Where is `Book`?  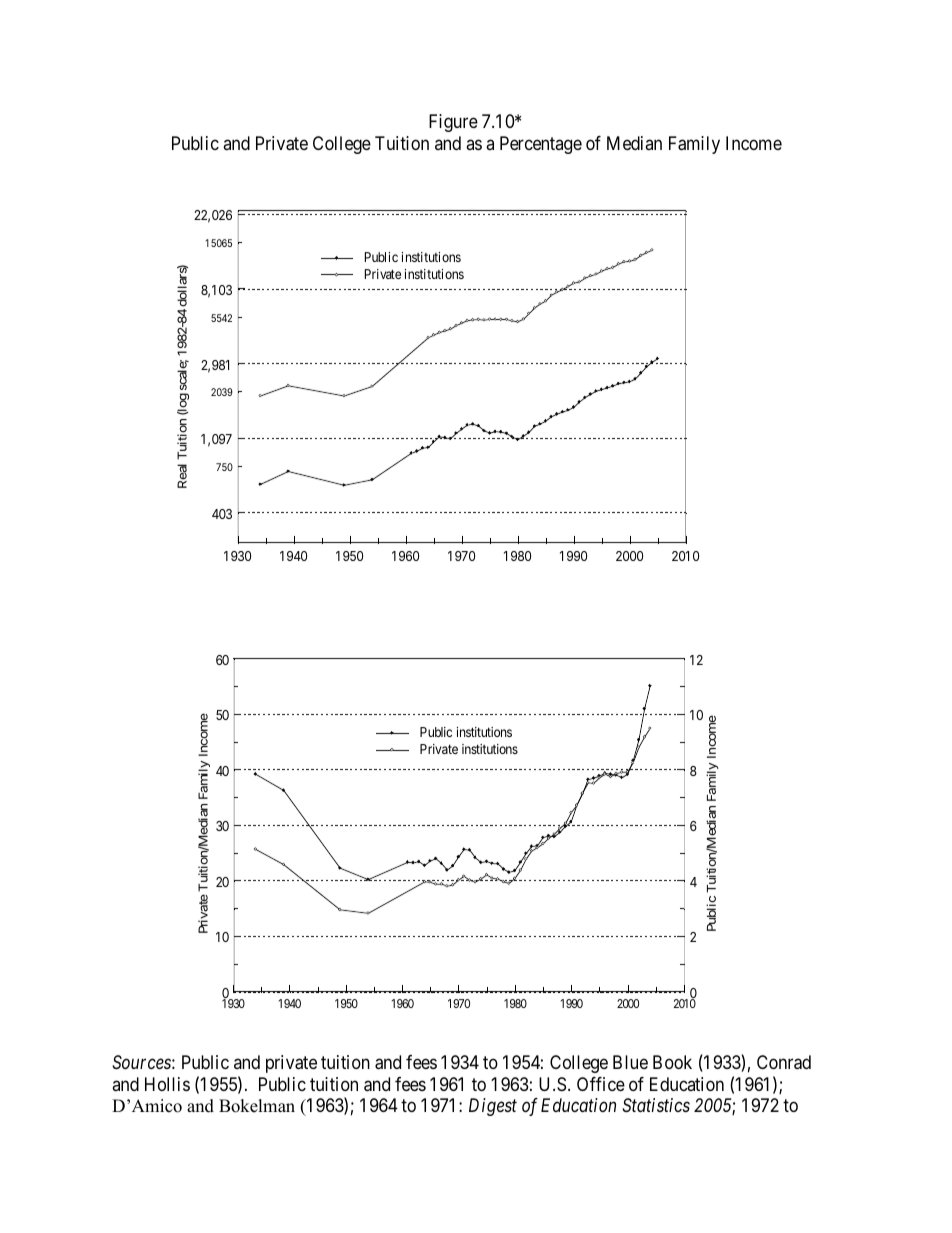 Book is located at coordinates (672, 1062).
